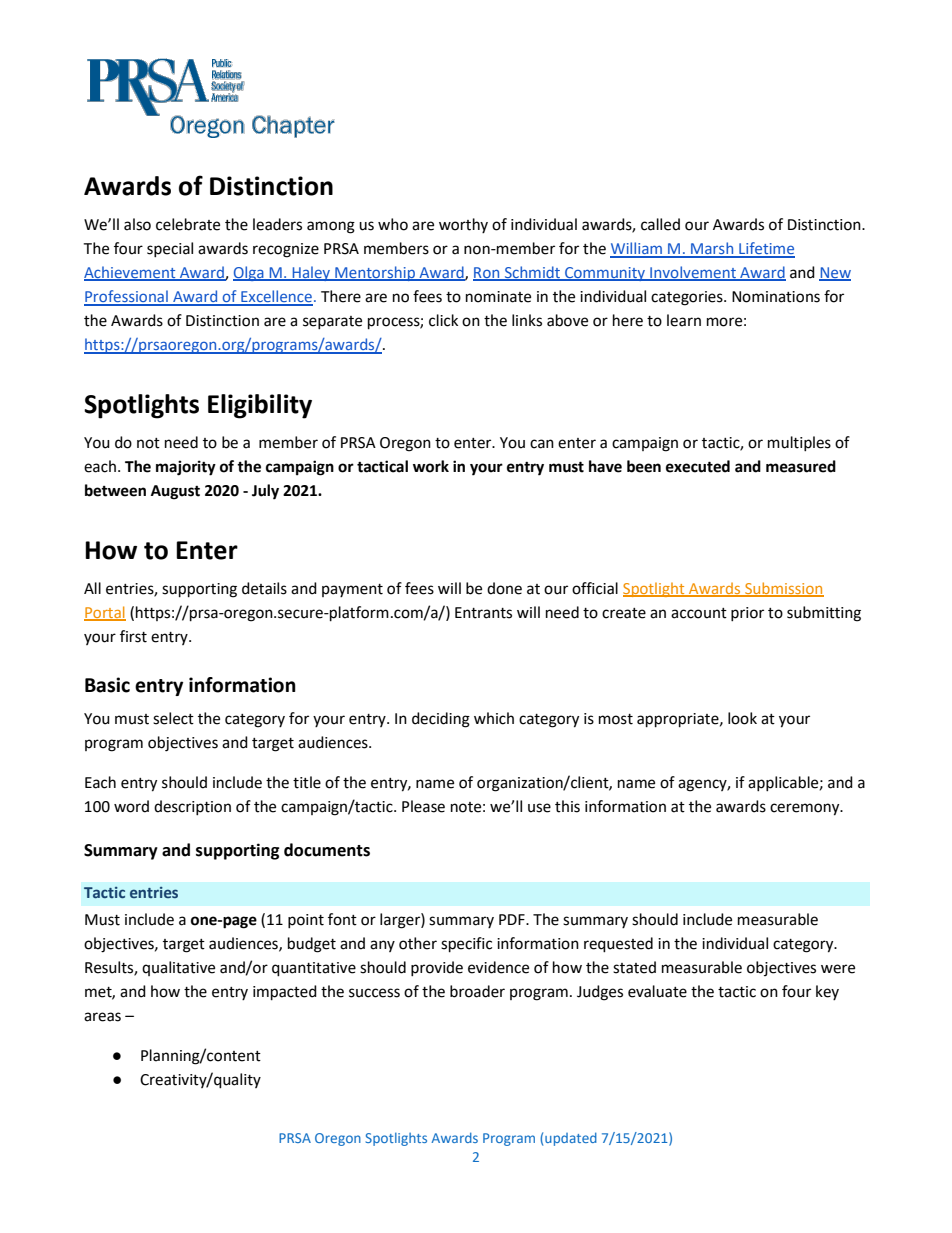 The width and height of the screenshot is (952, 1233). I want to click on key, so click(827, 992).
